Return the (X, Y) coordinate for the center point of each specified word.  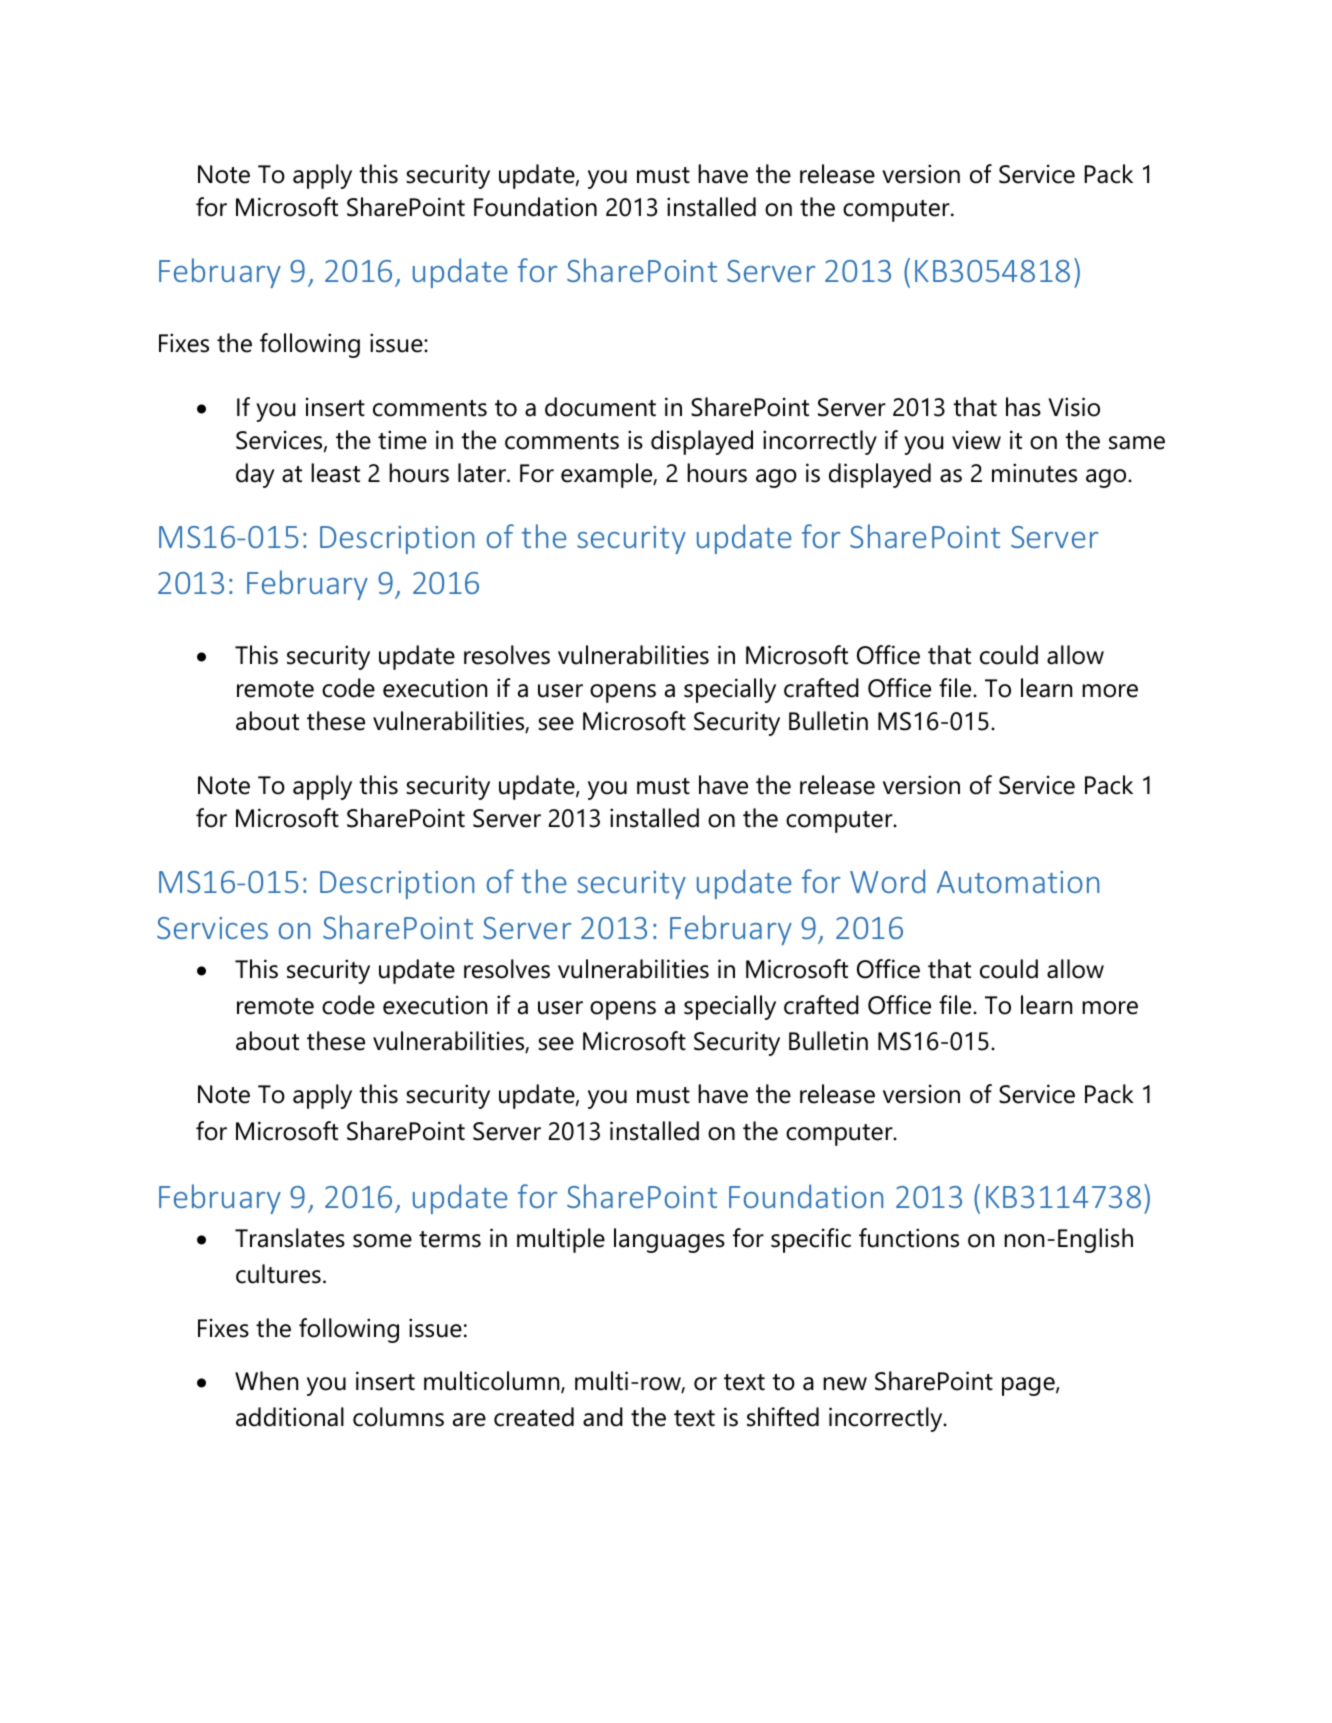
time (402, 440)
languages (669, 1240)
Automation (1018, 882)
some (382, 1241)
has (1023, 407)
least (335, 473)
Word (887, 881)
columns (398, 1417)
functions (909, 1238)
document (600, 407)
